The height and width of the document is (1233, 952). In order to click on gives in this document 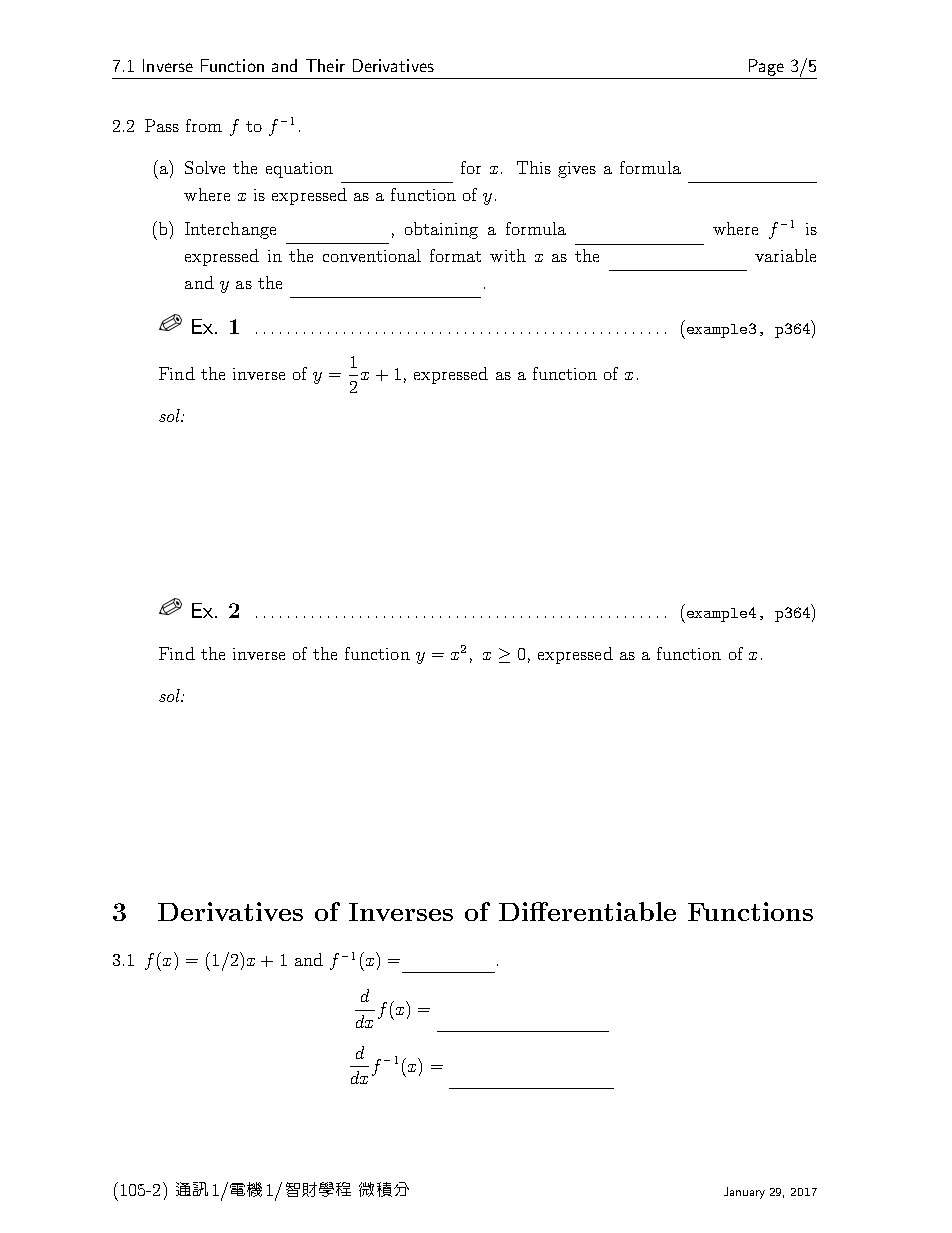, I will do `click(577, 170)`.
